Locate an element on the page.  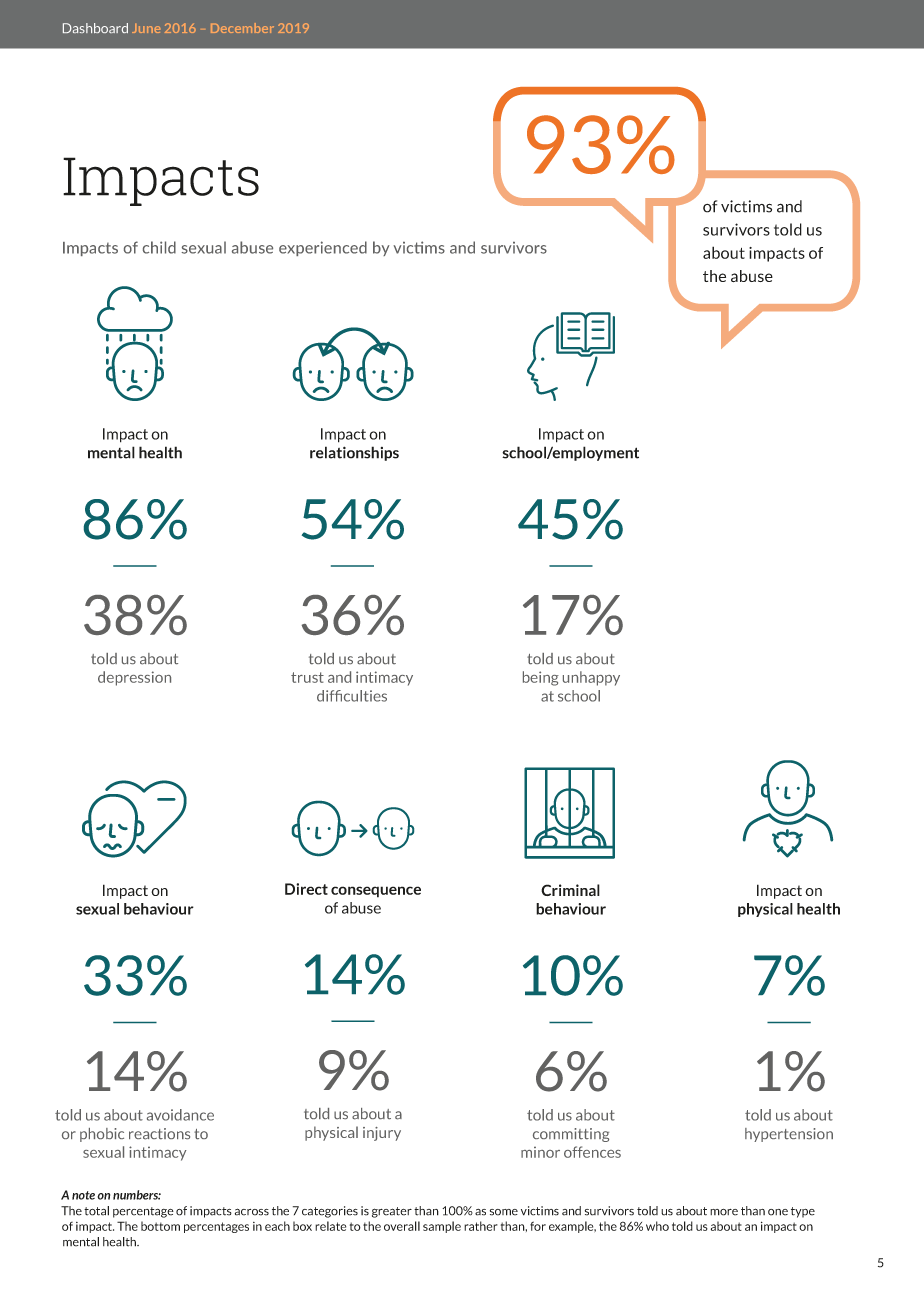
hypertension is located at coordinates (789, 1135).
